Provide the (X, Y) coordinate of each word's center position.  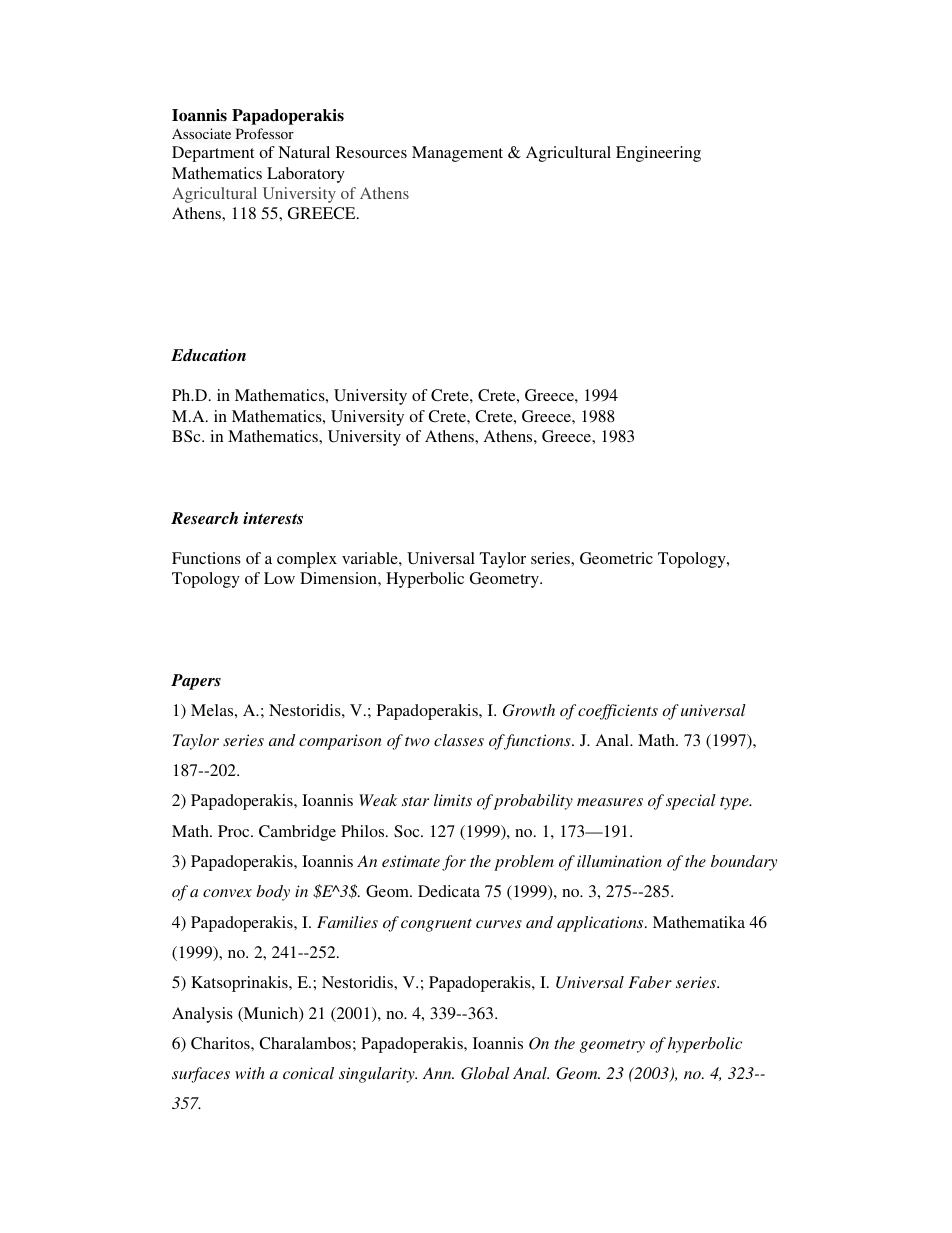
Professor (265, 133)
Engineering (658, 154)
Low (279, 578)
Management (457, 154)
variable (371, 558)
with (250, 1073)
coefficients (618, 712)
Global (485, 1073)
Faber (650, 982)
